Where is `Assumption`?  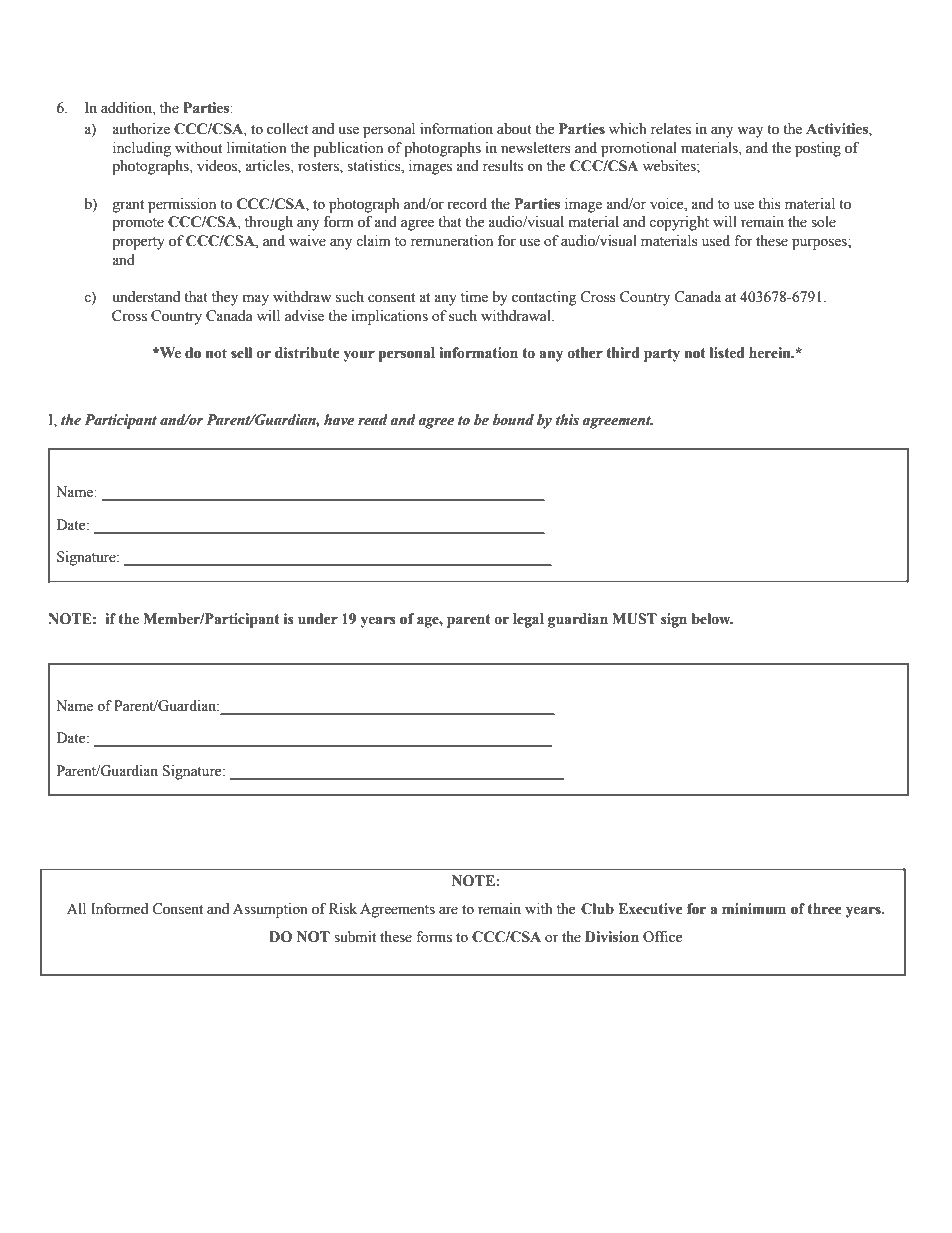 Assumption is located at coordinates (270, 910).
